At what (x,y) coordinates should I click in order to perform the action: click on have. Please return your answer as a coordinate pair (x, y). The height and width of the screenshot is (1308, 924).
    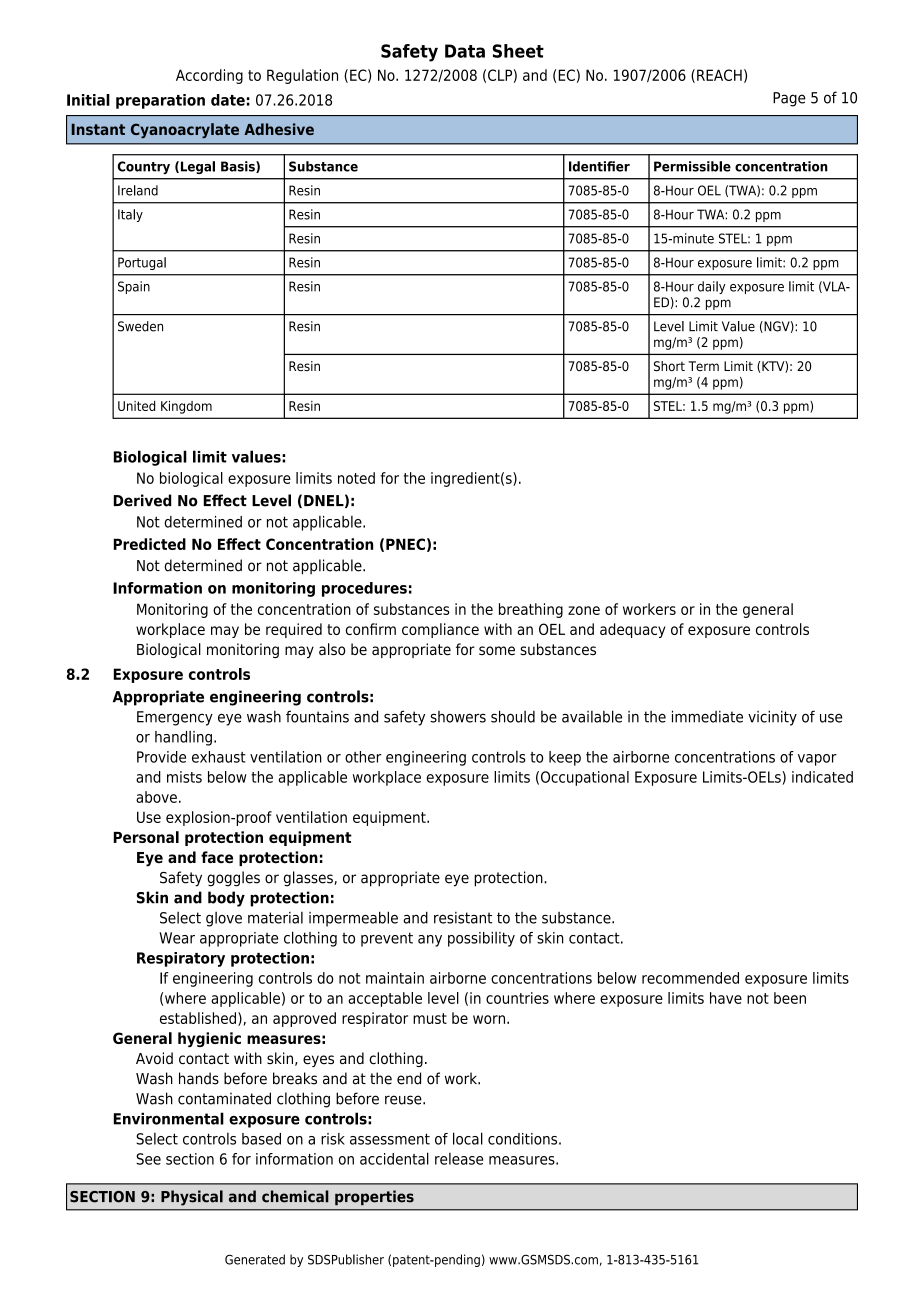
    Looking at the image, I should click on (726, 998).
